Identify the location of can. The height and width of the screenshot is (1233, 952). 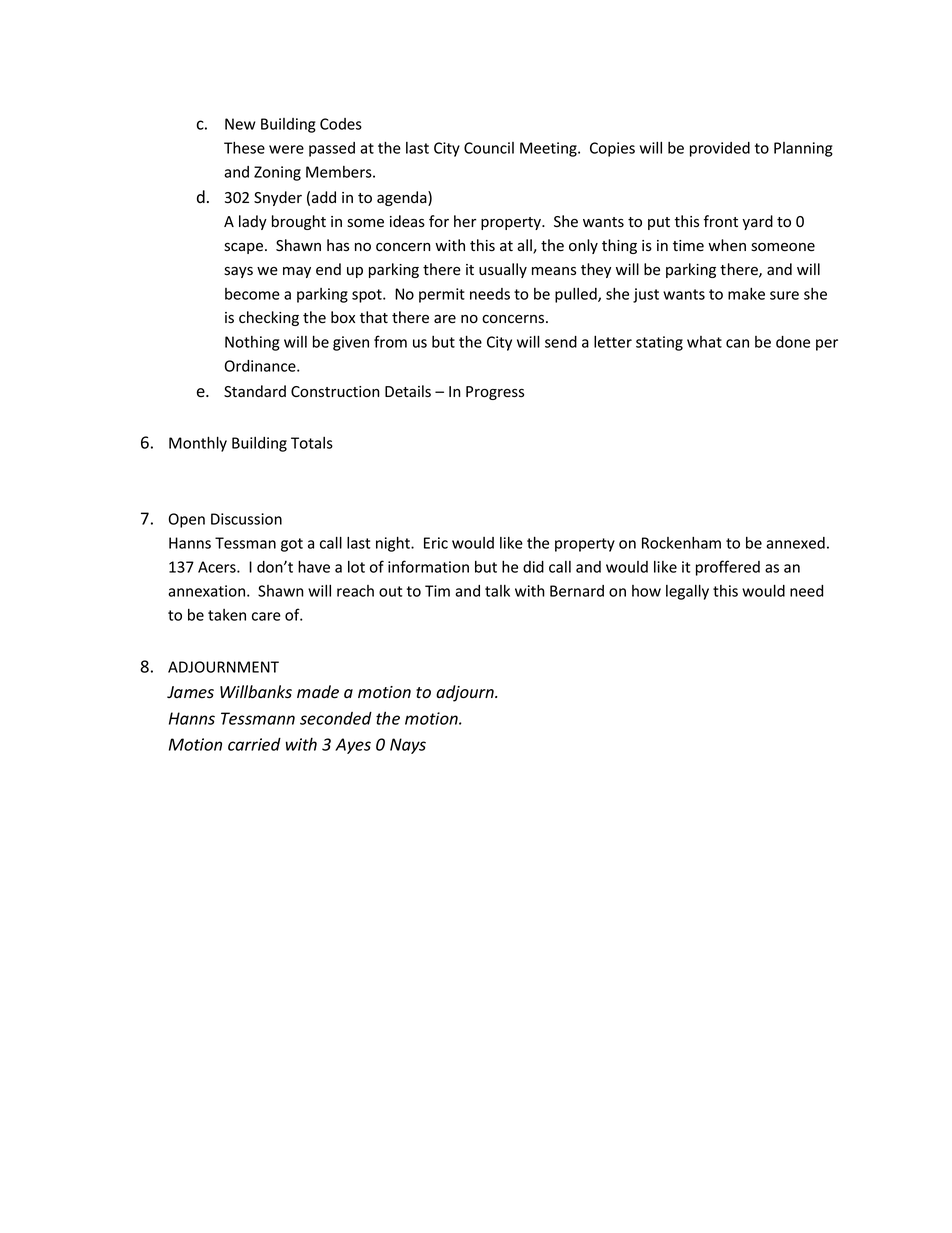
(737, 343).
